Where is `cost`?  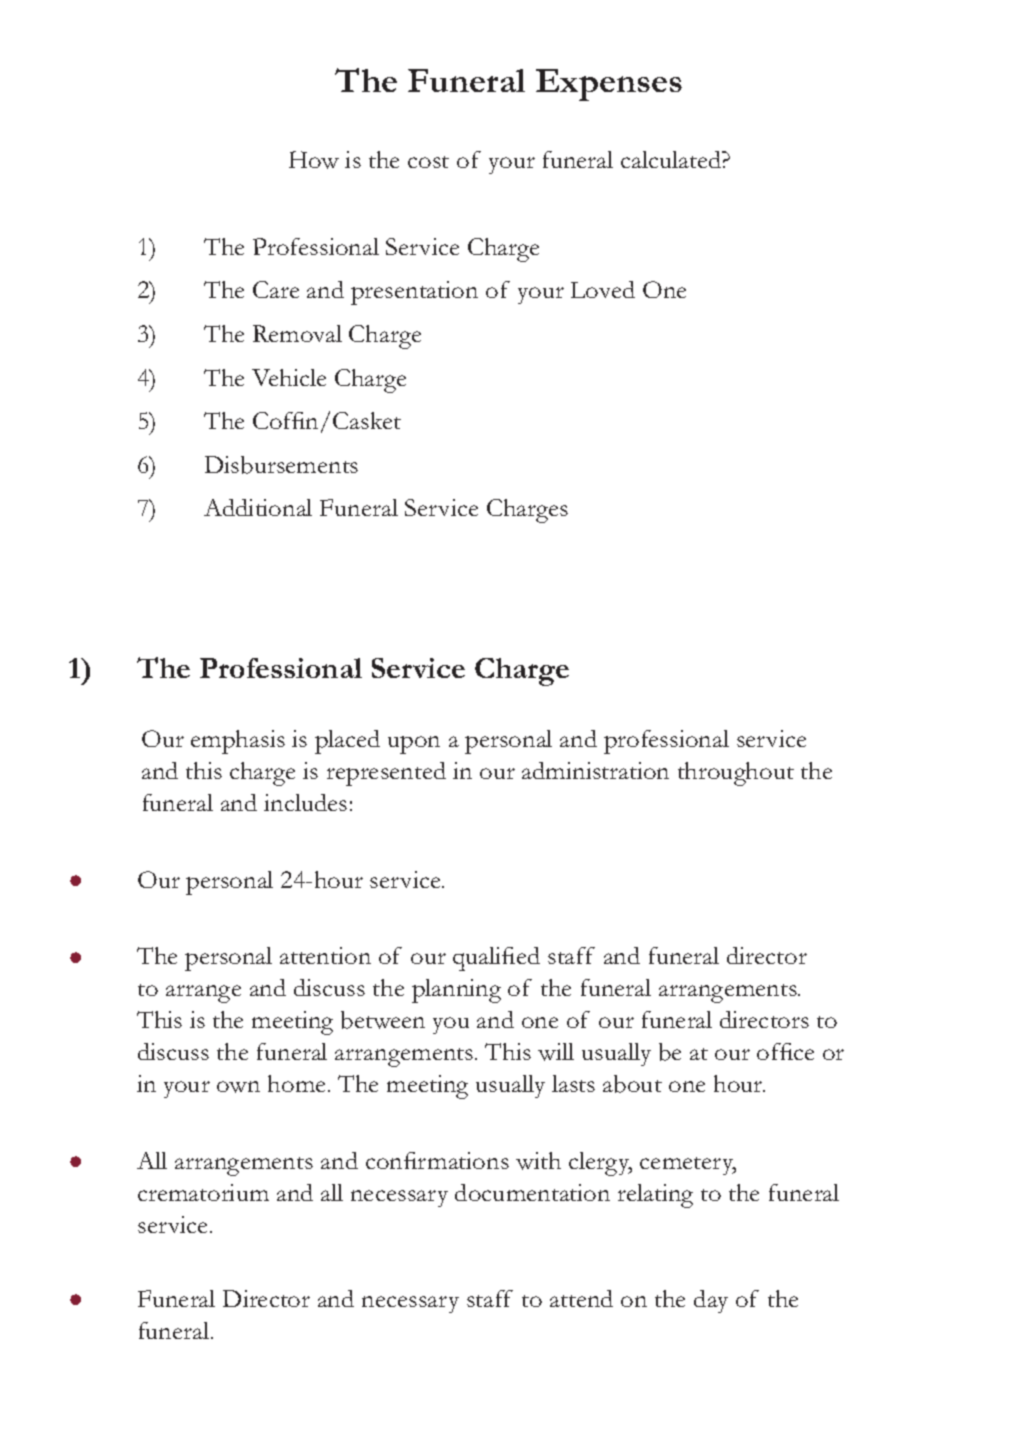 cost is located at coordinates (428, 162).
